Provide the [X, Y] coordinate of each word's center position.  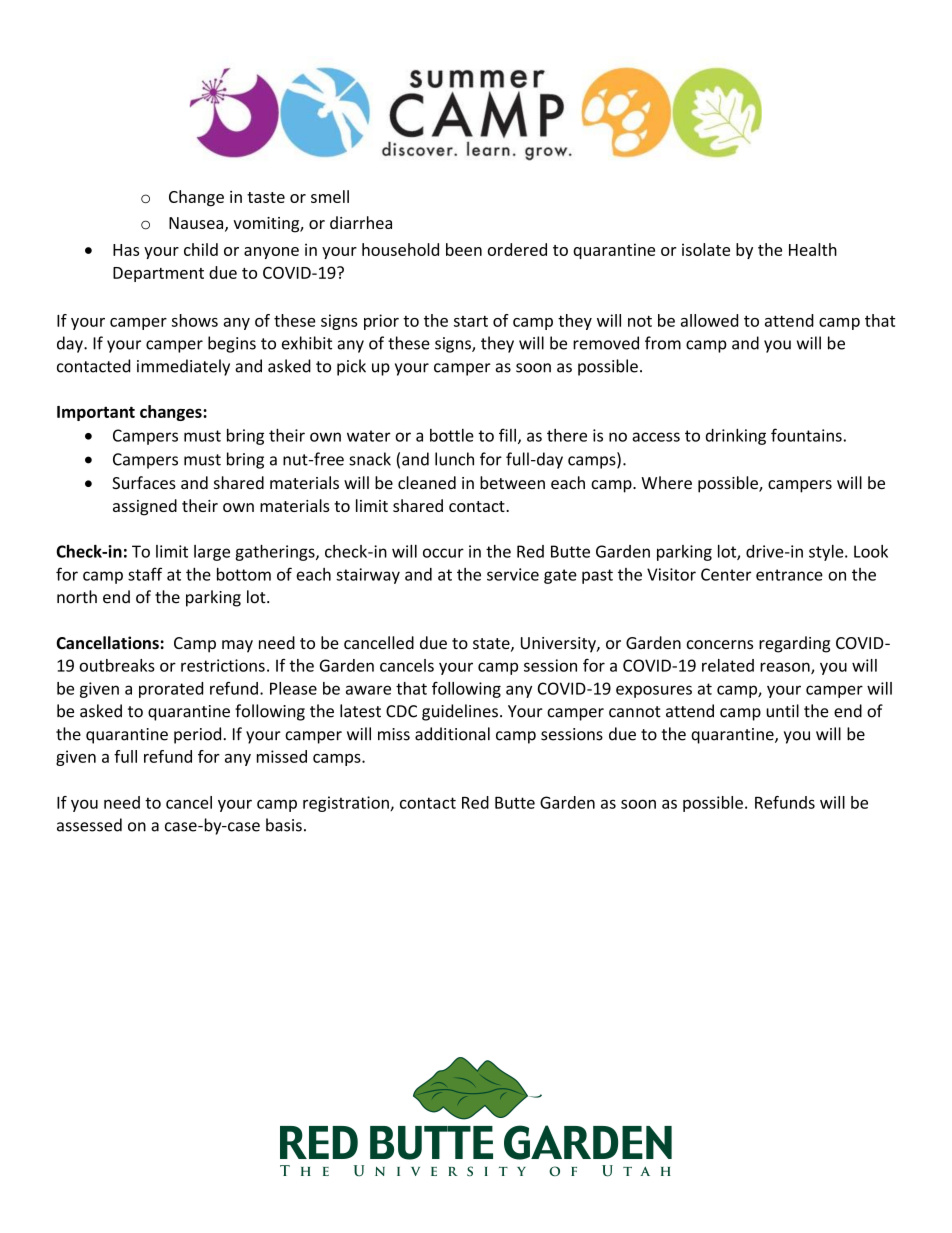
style [827, 553]
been [464, 249]
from [663, 343]
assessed [89, 825]
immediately [183, 367]
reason [786, 668]
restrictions [223, 665]
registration [347, 804]
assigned [145, 507]
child [201, 249]
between [512, 482]
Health [813, 249]
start [471, 321]
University [559, 645]
